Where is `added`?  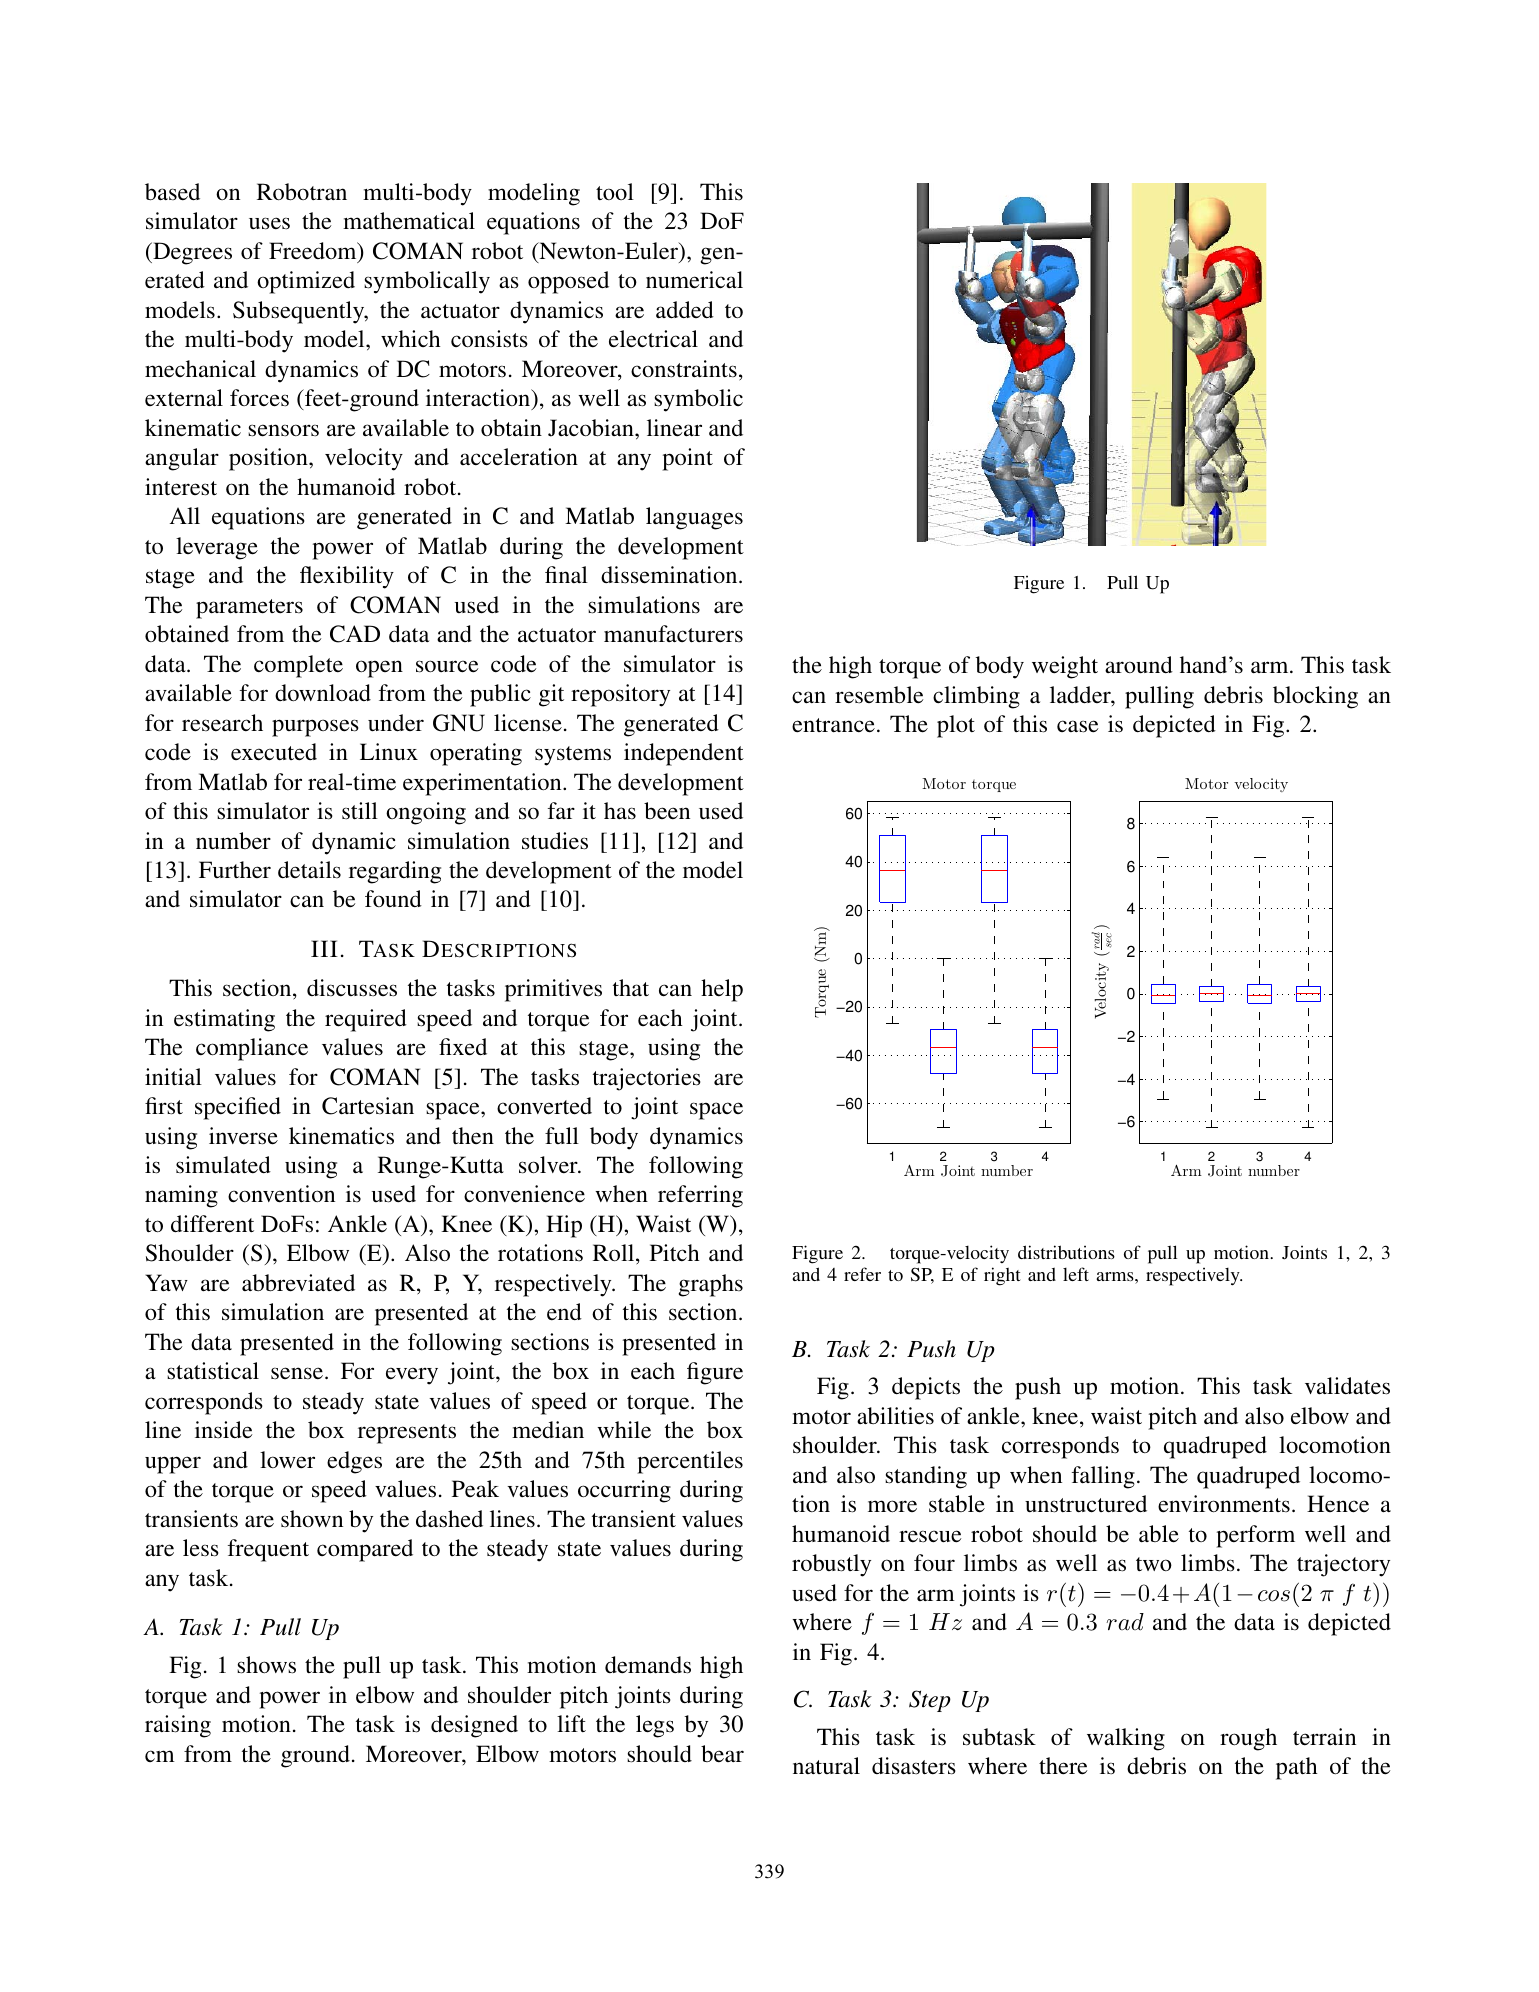 added is located at coordinates (685, 310).
